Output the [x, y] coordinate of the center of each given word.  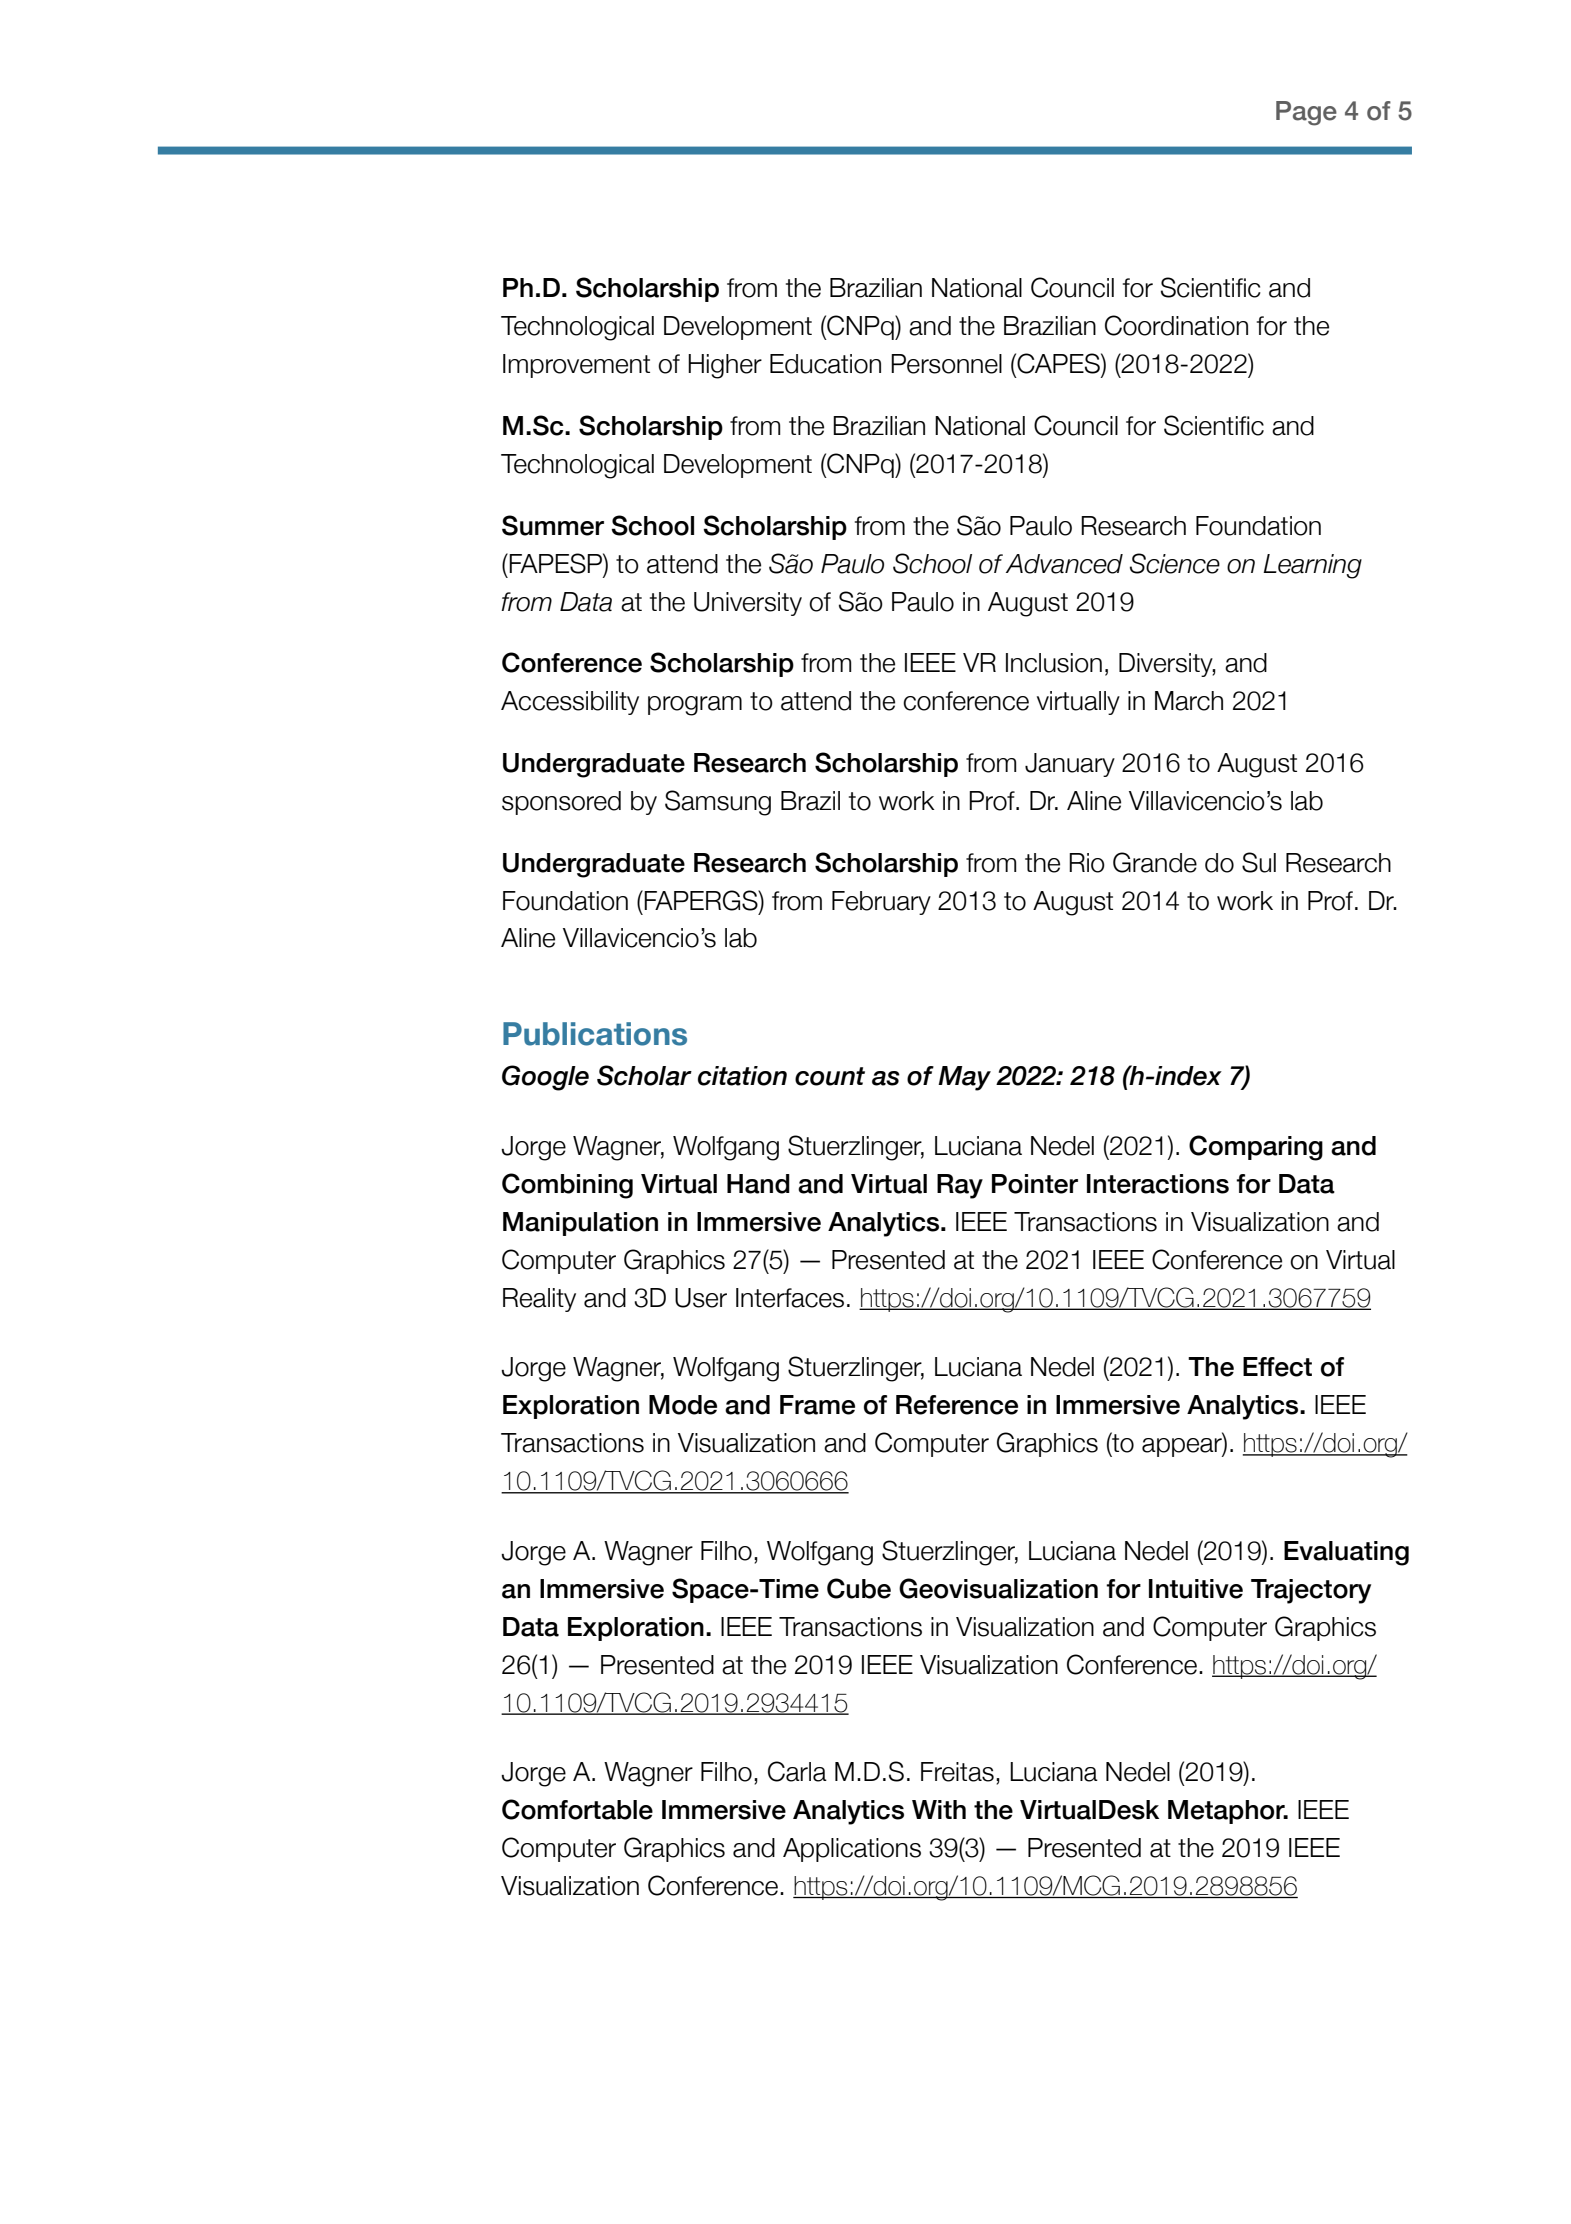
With [939, 1809]
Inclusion [1054, 663]
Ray [960, 1186]
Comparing [1256, 1148]
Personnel [946, 364]
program [695, 706]
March [1189, 701]
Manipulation [580, 1224]
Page [1306, 113]
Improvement [576, 366]
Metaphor [1227, 1812]
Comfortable [577, 1809]
